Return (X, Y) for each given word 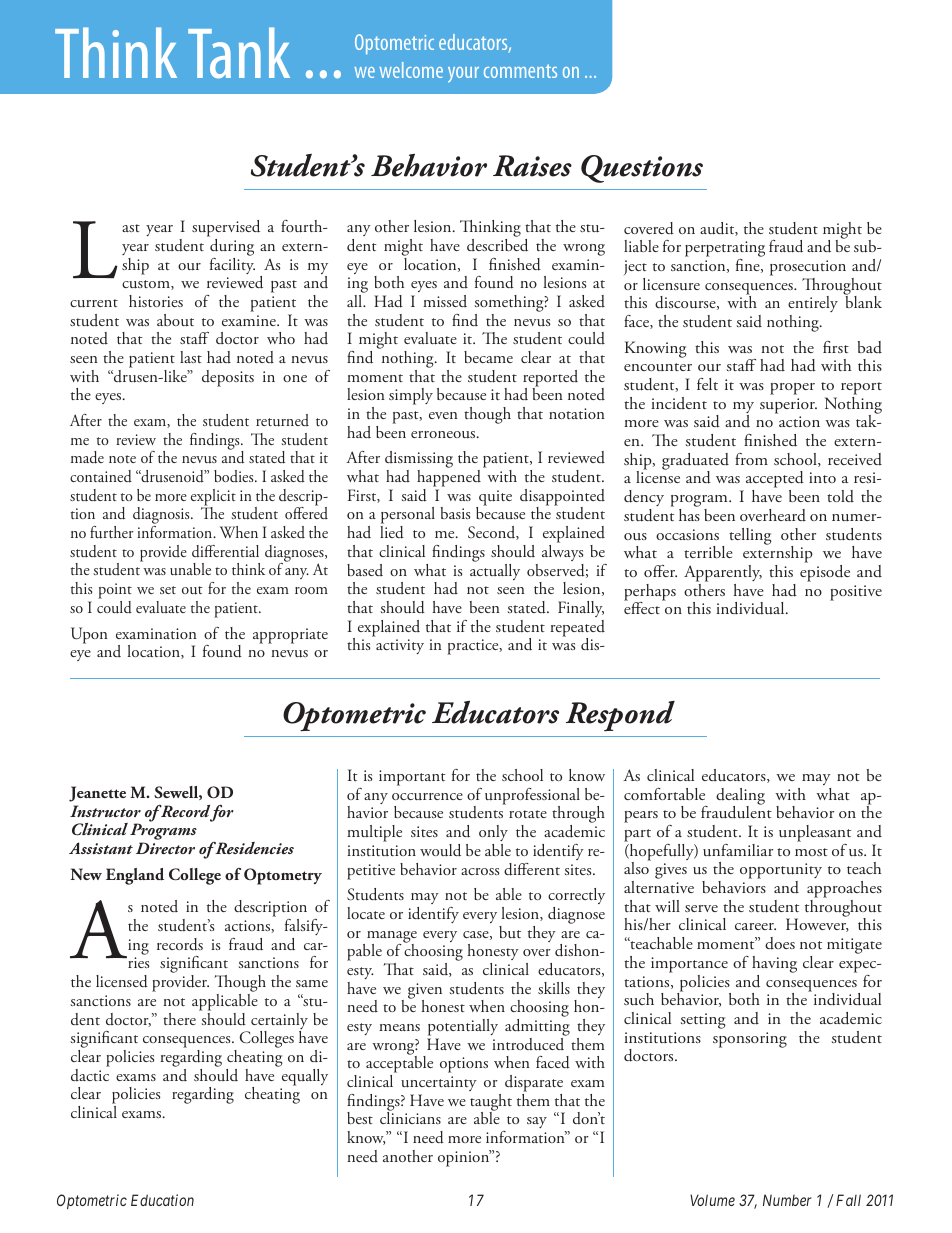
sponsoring (750, 1040)
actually (495, 570)
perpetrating (725, 250)
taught (491, 1103)
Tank (239, 53)
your (463, 75)
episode (825, 573)
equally (303, 1076)
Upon (89, 635)
